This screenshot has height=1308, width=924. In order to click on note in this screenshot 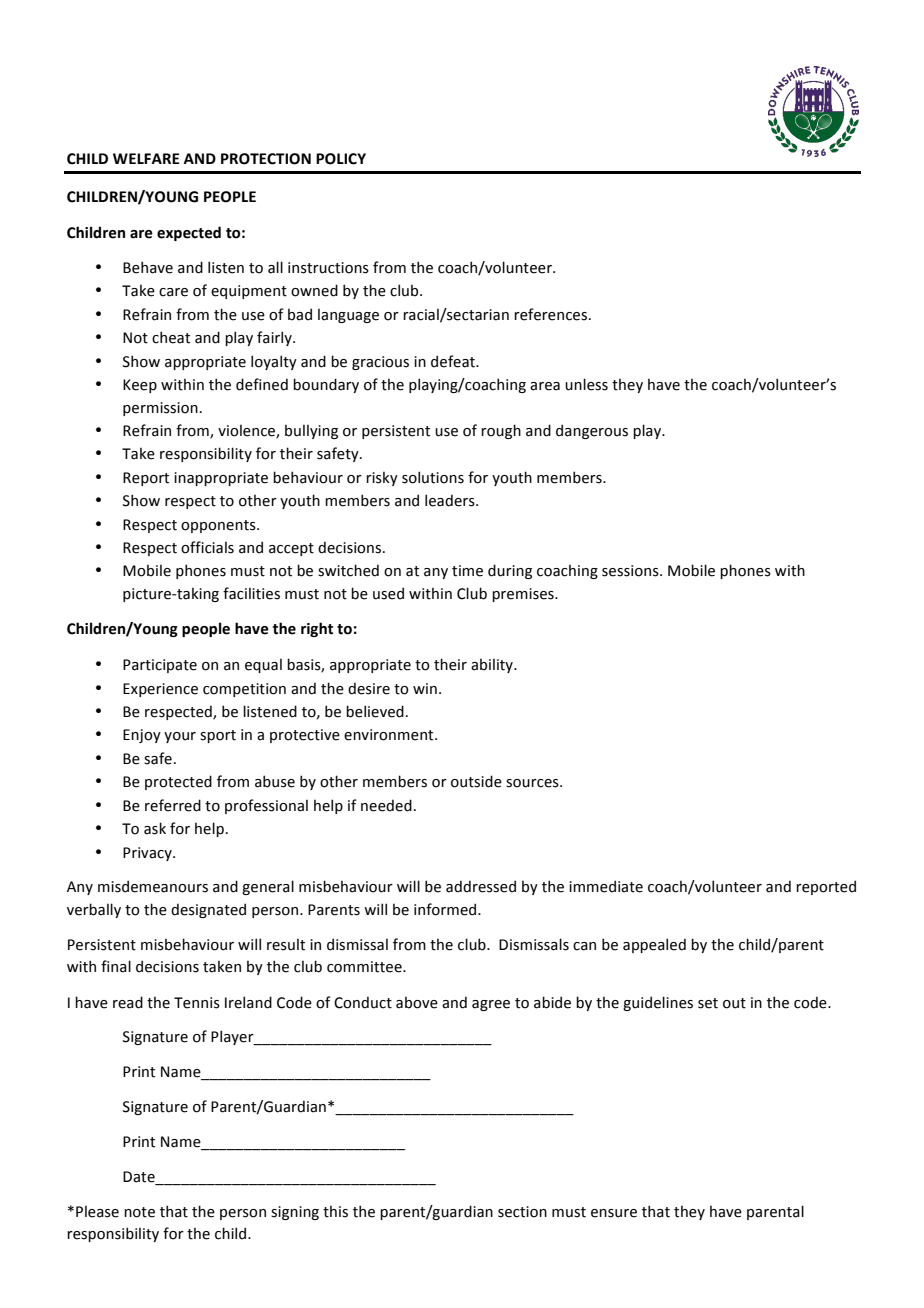, I will do `click(139, 1212)`.
